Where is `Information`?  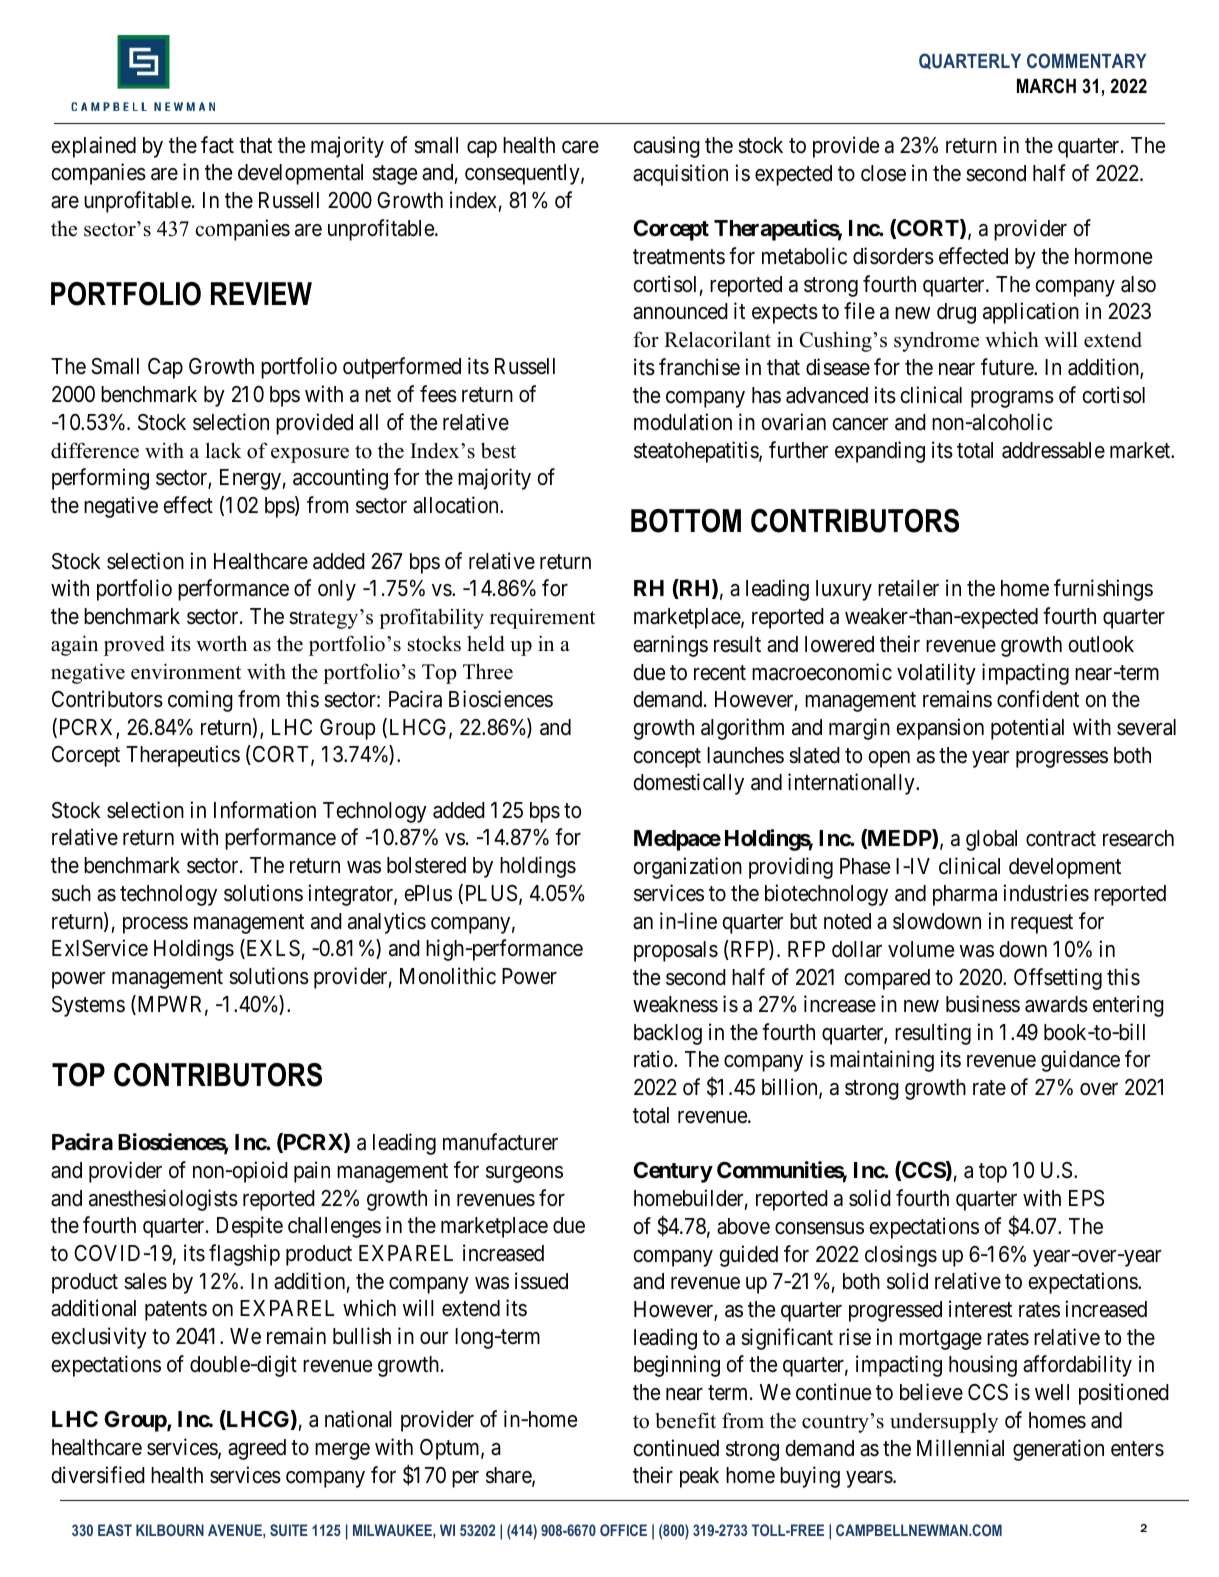 Information is located at coordinates (265, 810).
